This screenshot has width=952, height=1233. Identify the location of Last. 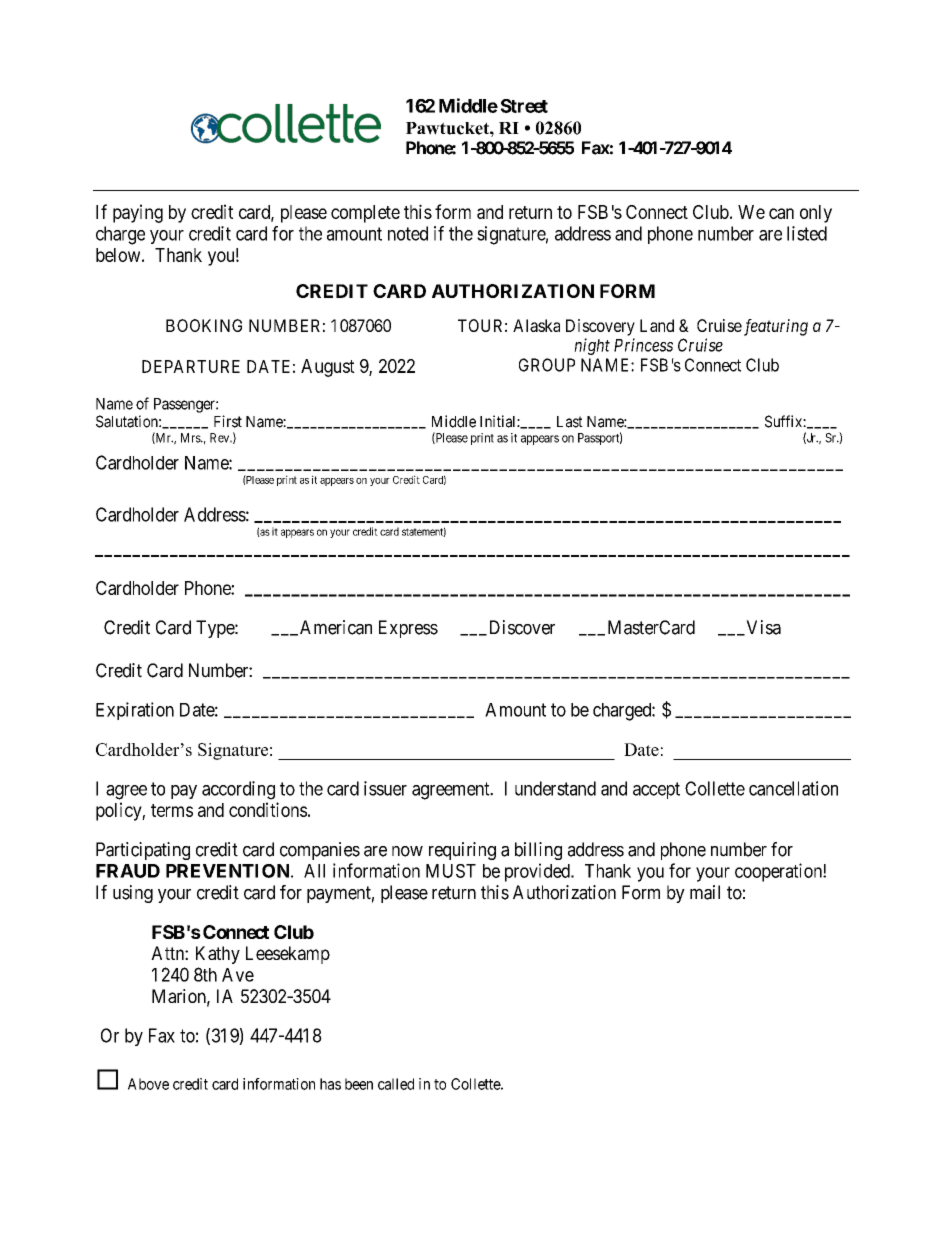
(570, 422).
